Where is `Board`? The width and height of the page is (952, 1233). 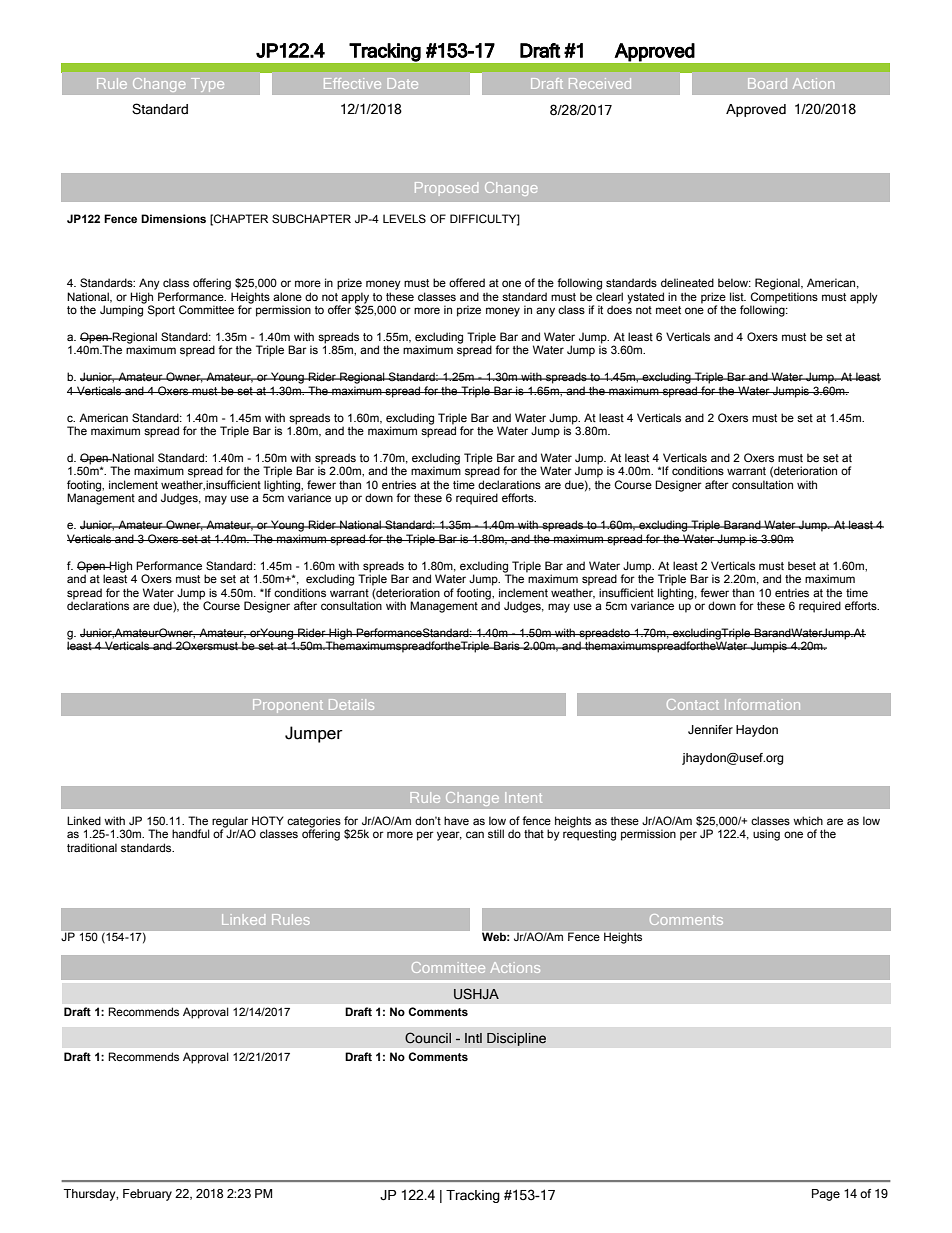 Board is located at coordinates (767, 83).
